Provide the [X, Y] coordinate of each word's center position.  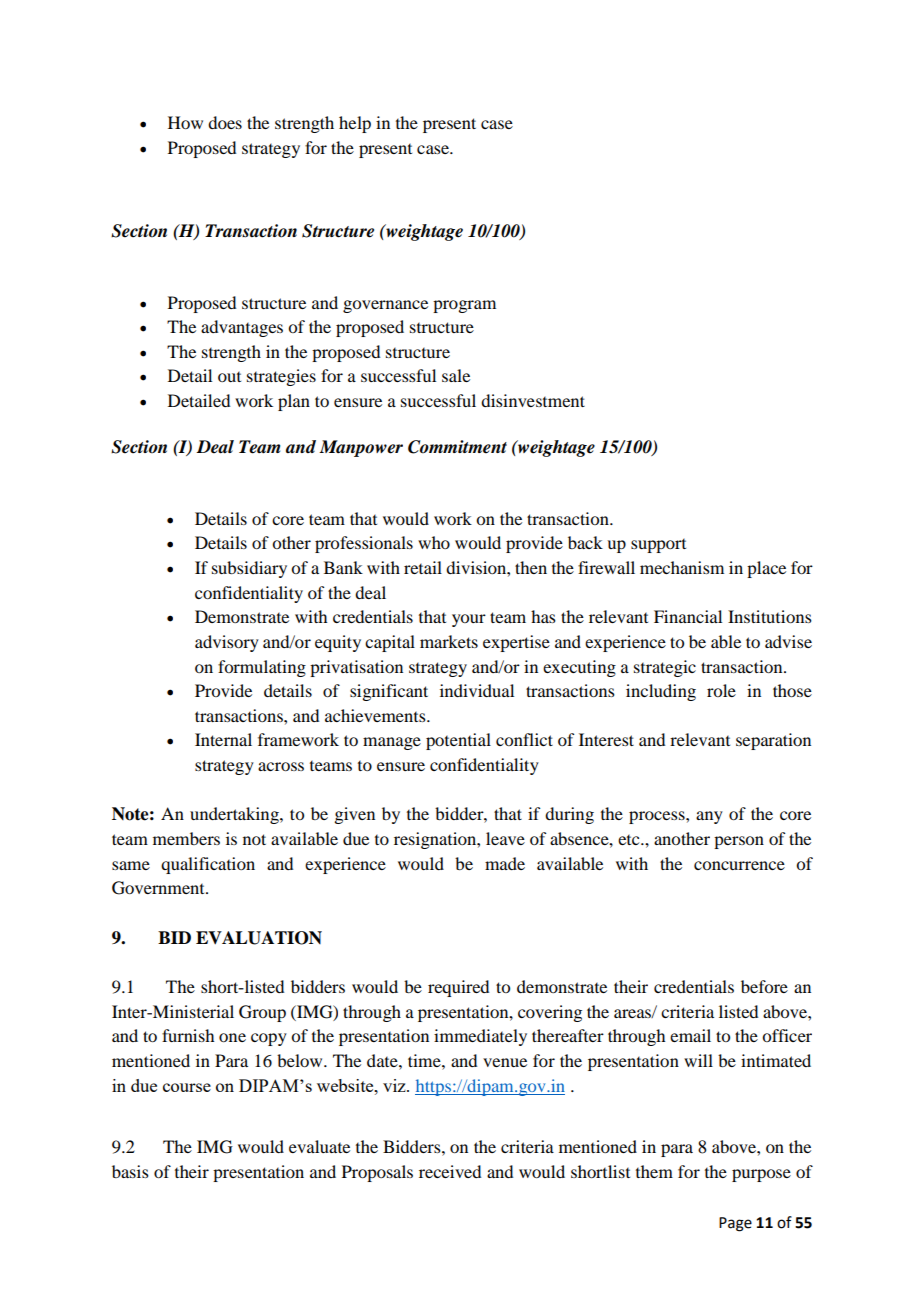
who [434, 542]
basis [130, 1171]
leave [505, 838]
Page [735, 1224]
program [464, 306]
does [225, 122]
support [658, 546]
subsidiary [249, 569]
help [355, 124]
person [739, 842]
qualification [208, 865]
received [450, 1171]
